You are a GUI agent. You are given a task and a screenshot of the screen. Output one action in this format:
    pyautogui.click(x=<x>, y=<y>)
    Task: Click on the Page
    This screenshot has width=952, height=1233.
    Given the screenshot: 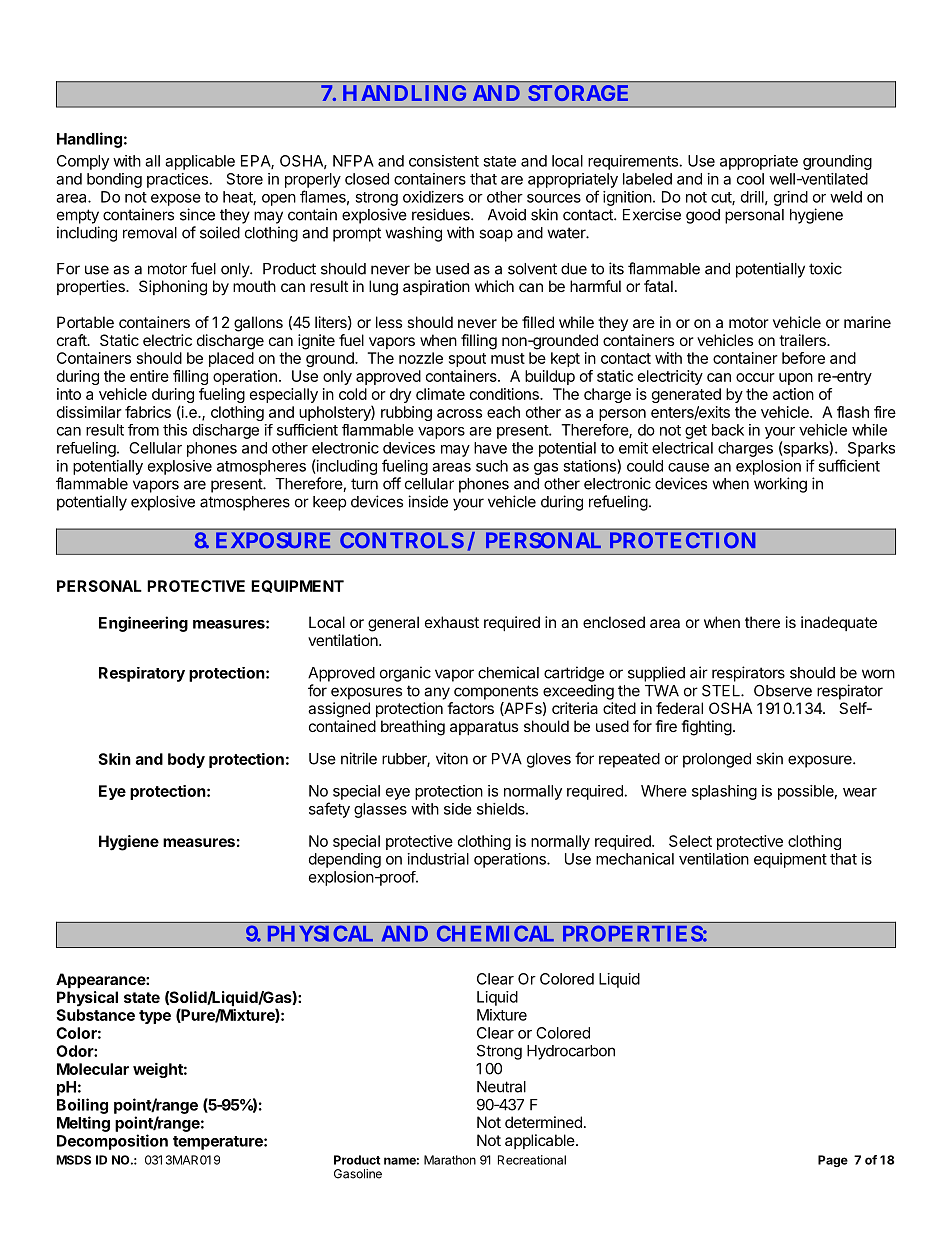 What is the action you would take?
    pyautogui.click(x=833, y=1161)
